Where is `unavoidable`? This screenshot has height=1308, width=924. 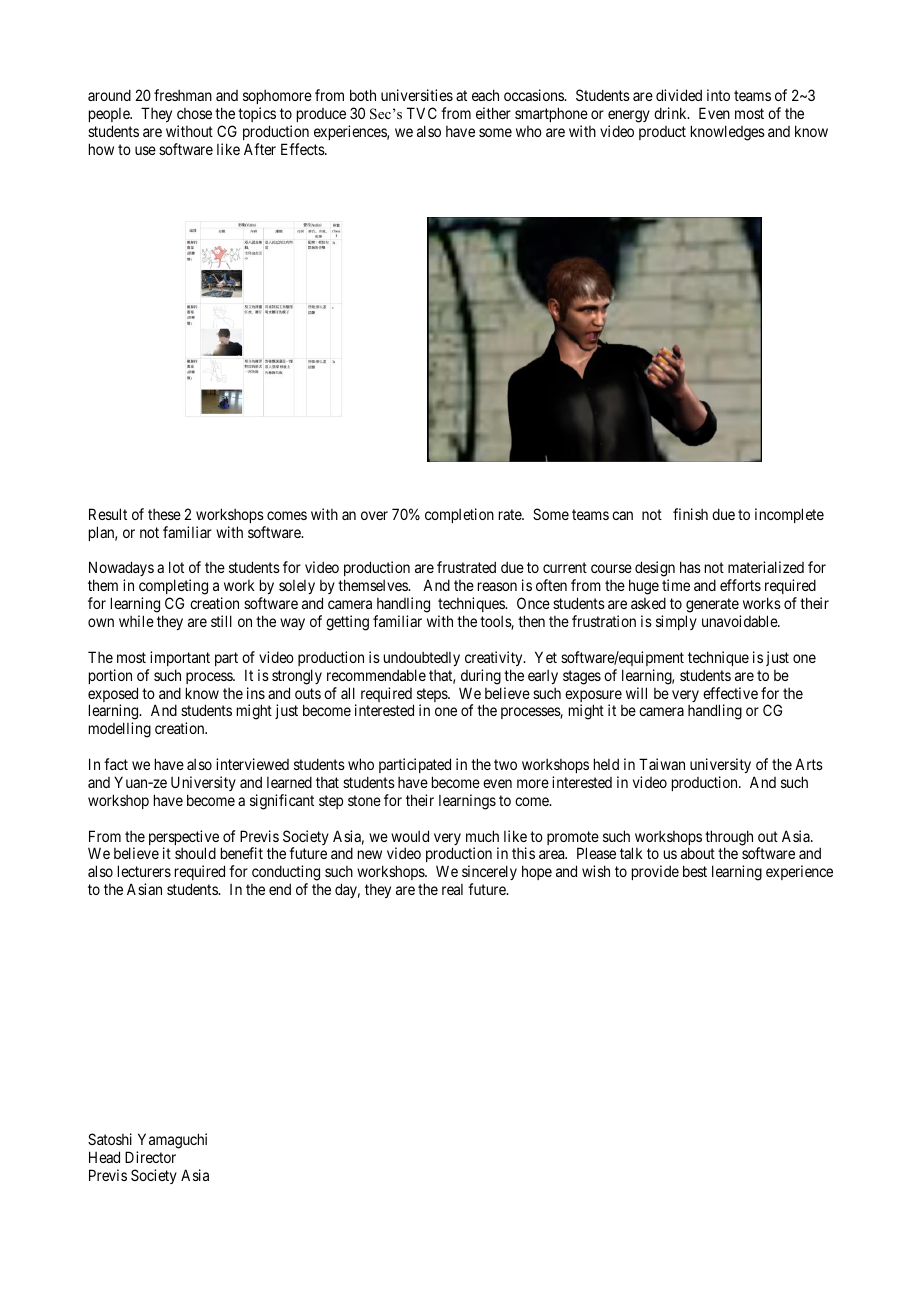
unavoidable is located at coordinates (740, 621).
